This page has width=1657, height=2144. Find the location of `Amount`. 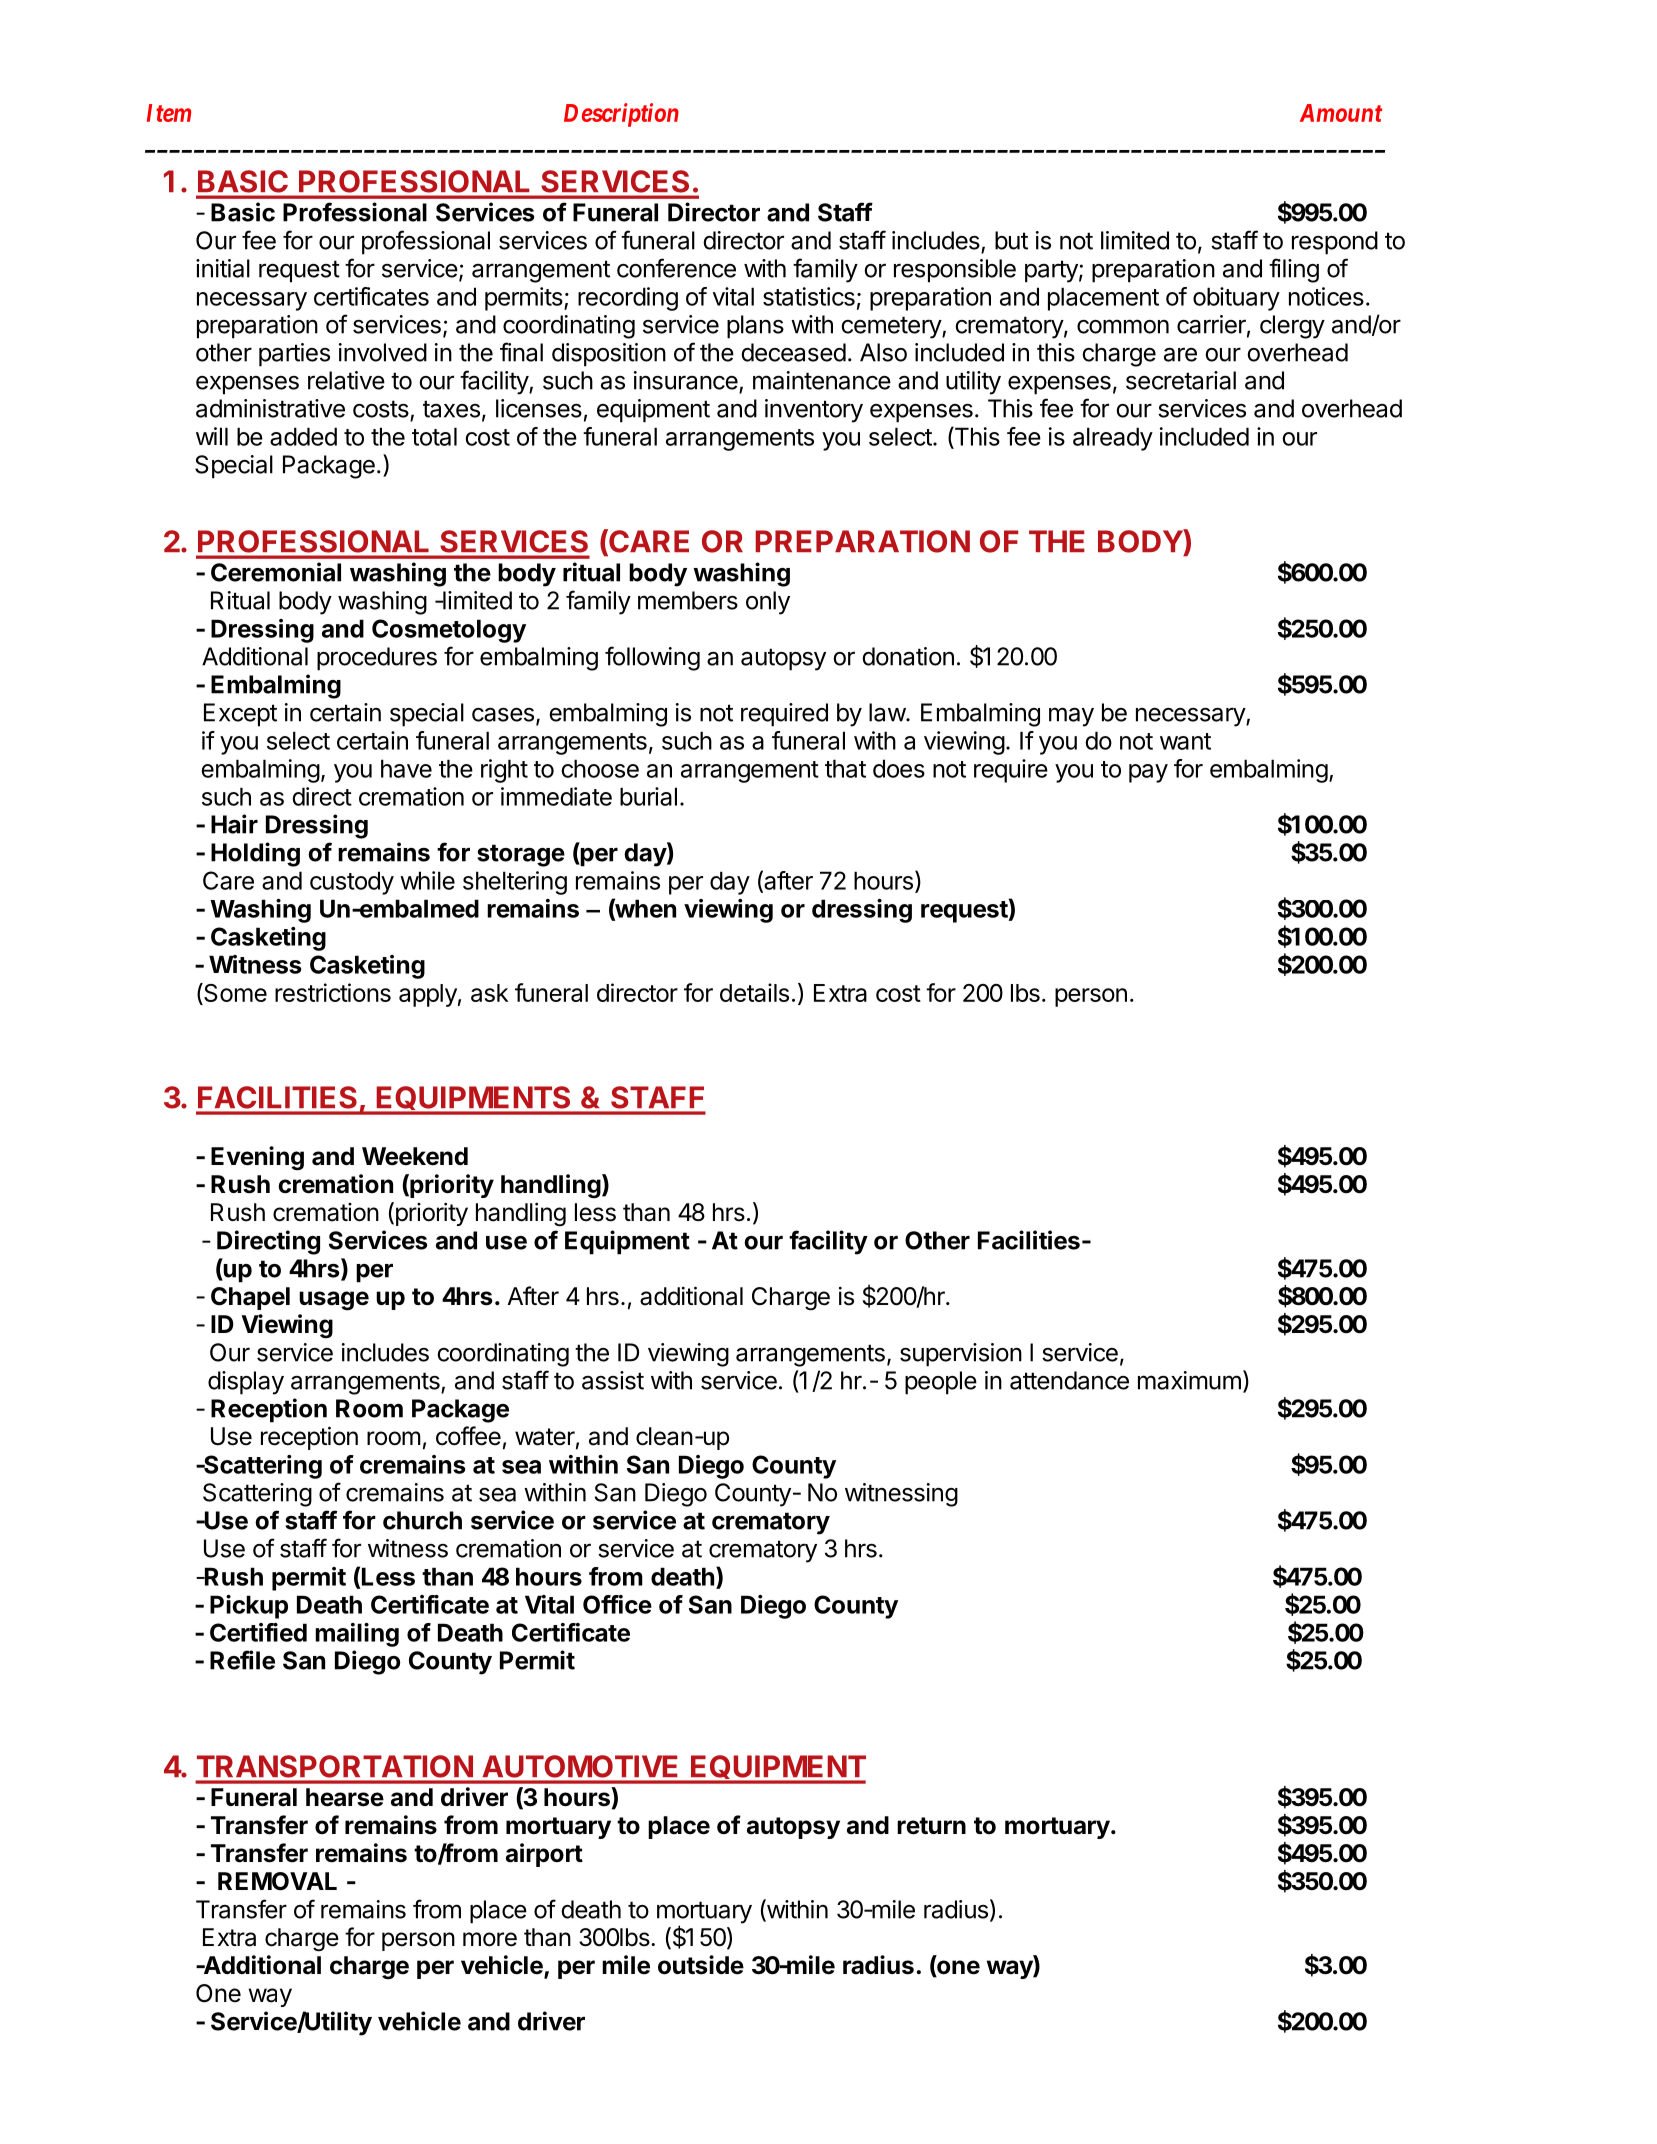

Amount is located at coordinates (1341, 113).
